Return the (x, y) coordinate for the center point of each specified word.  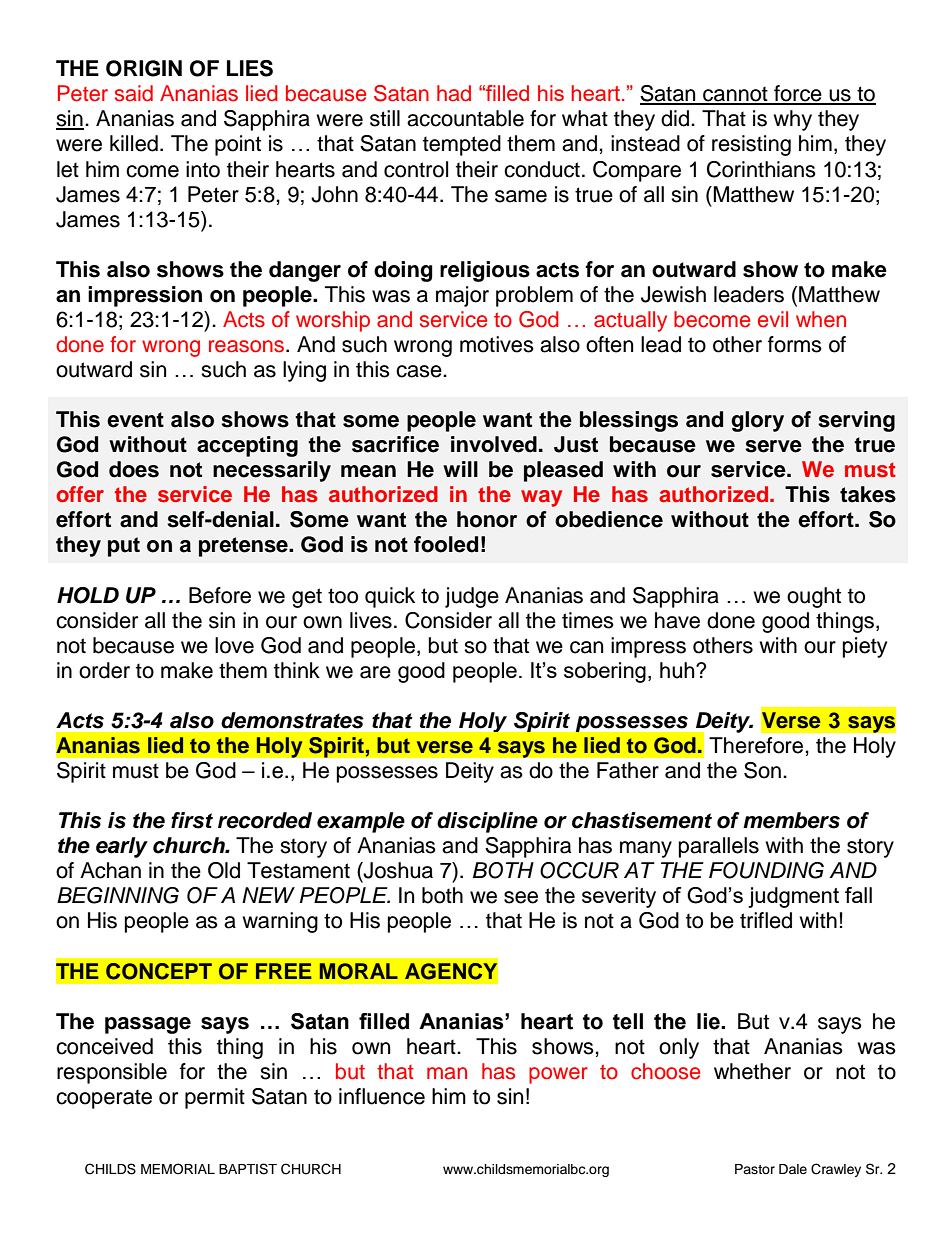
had (454, 93)
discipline (487, 822)
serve (773, 446)
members (791, 820)
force (798, 94)
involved (494, 444)
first (192, 820)
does (134, 469)
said (134, 93)
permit (215, 1098)
